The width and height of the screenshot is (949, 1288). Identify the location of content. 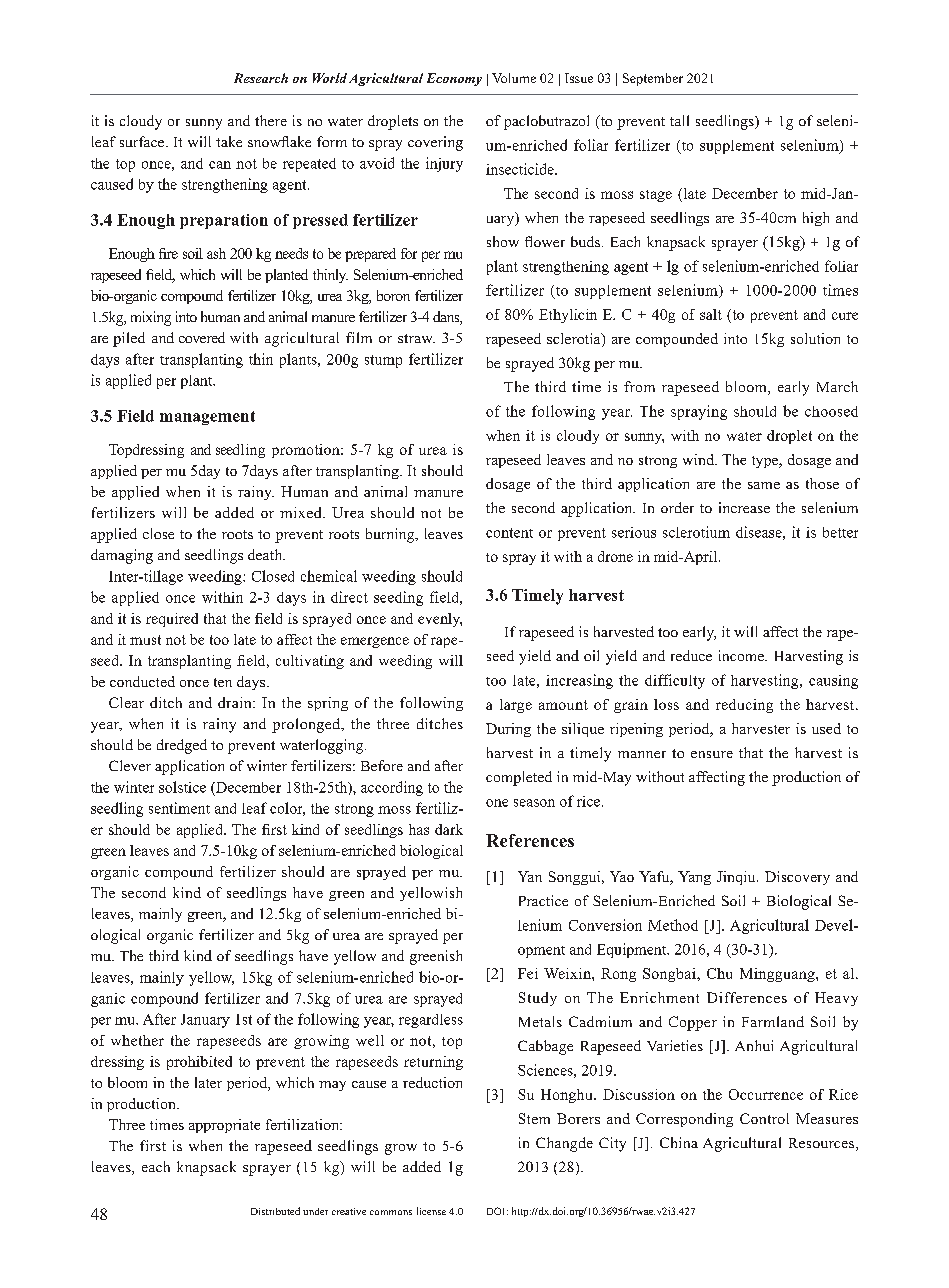
(509, 533).
